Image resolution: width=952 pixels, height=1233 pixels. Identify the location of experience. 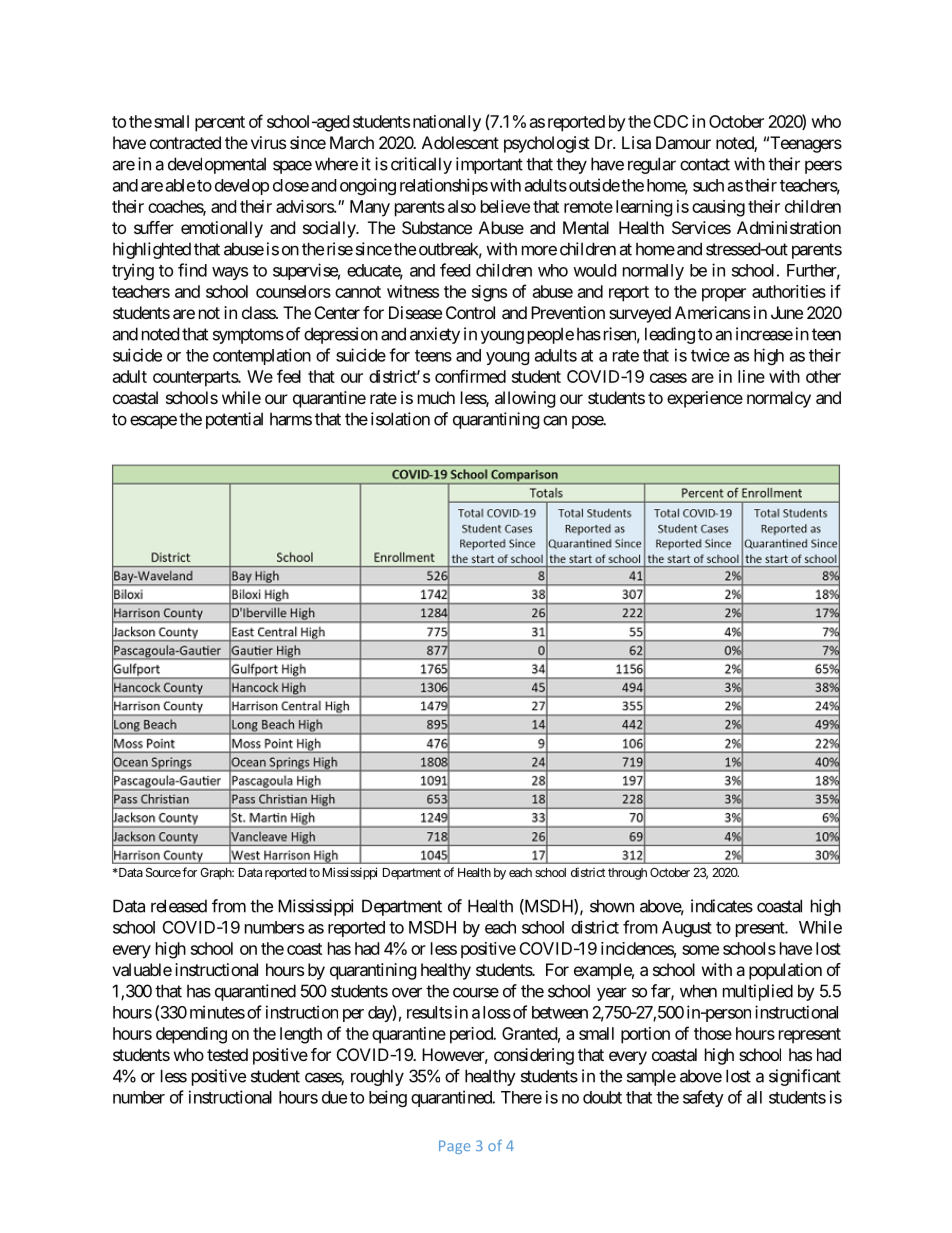
(705, 399).
